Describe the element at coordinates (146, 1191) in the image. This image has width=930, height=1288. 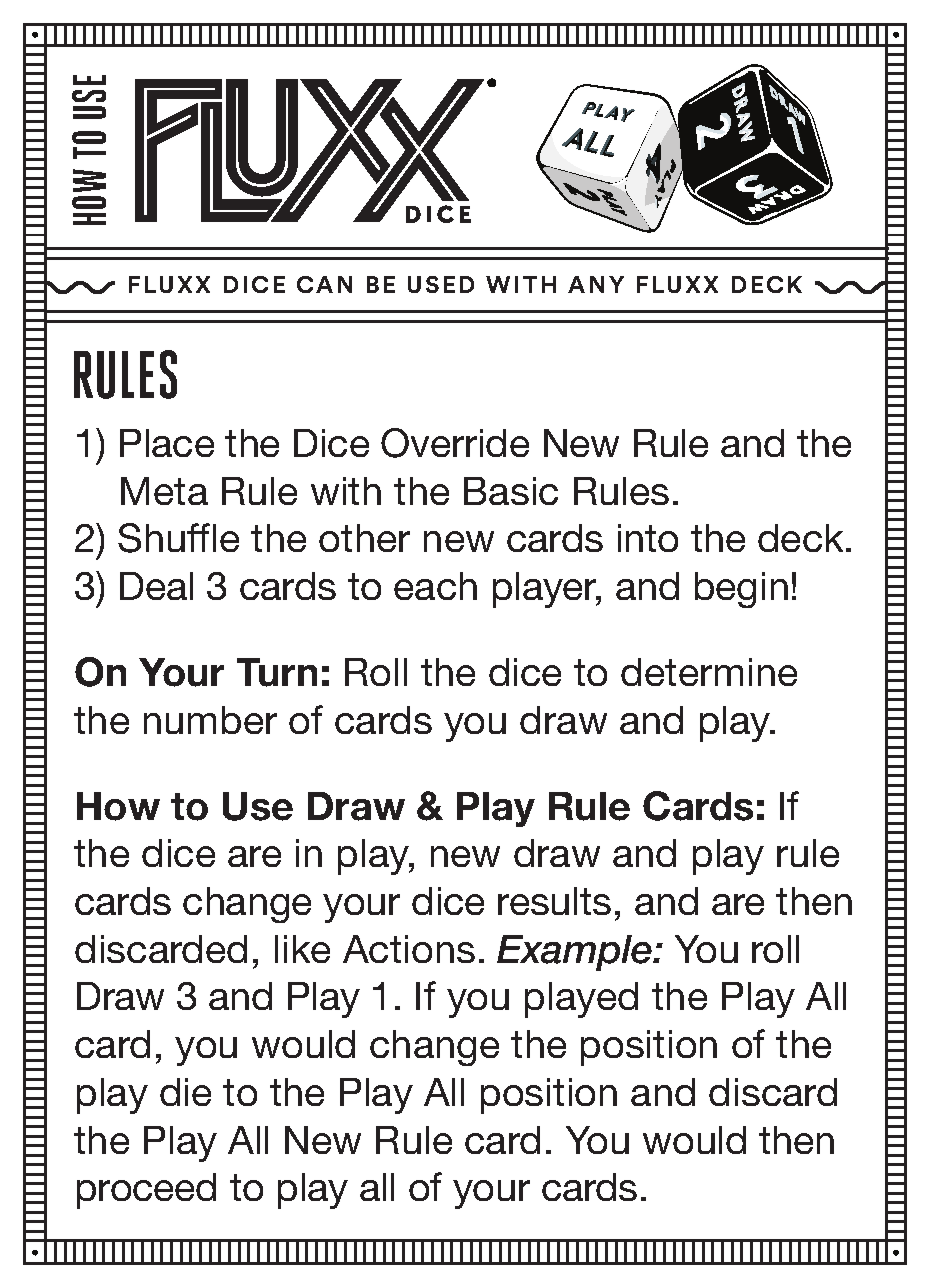
I see `proceed` at that location.
